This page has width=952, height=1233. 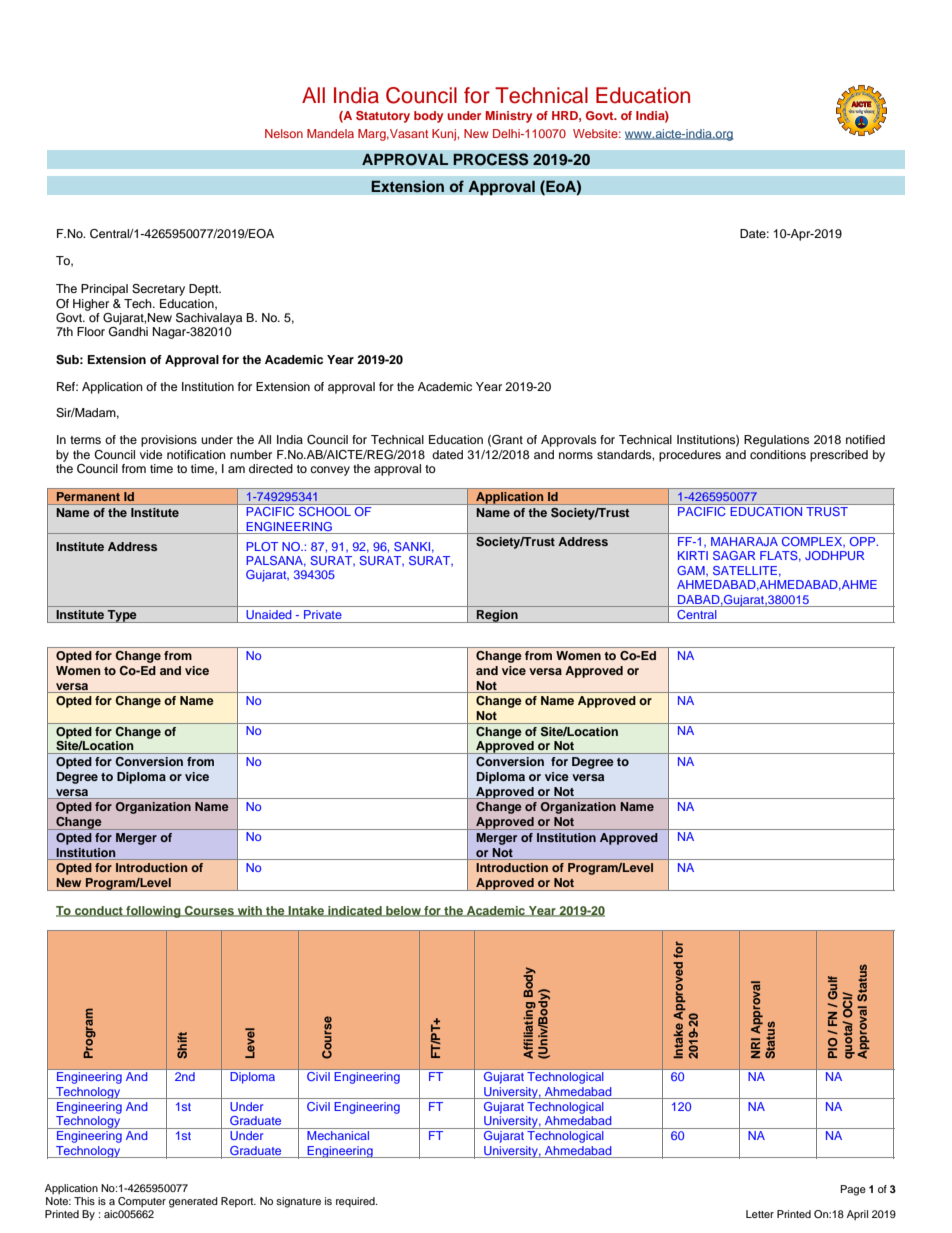 What do you see at coordinates (284, 133) in the page?
I see `Nelson` at bounding box center [284, 133].
